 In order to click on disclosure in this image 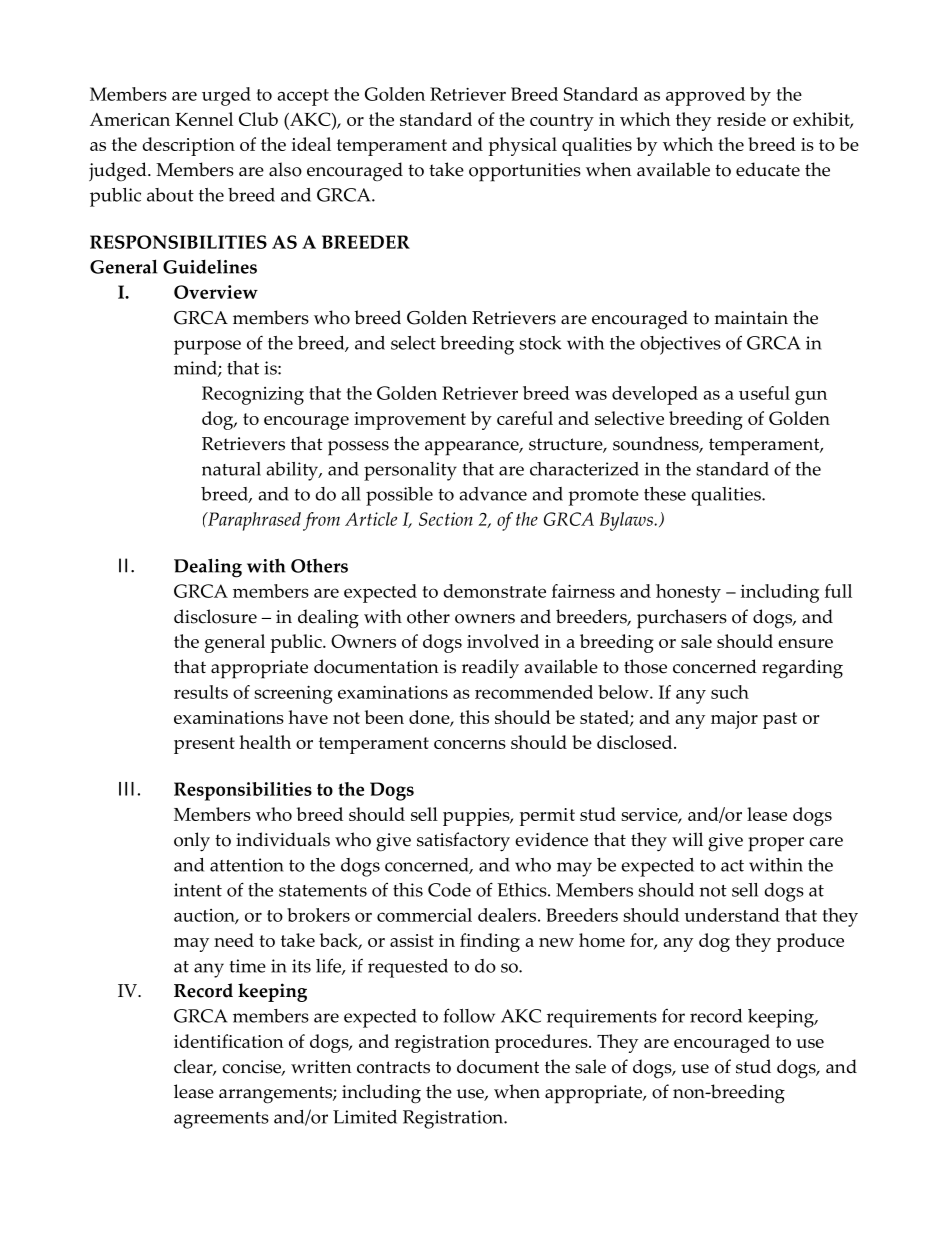, I will do `click(215, 616)`.
